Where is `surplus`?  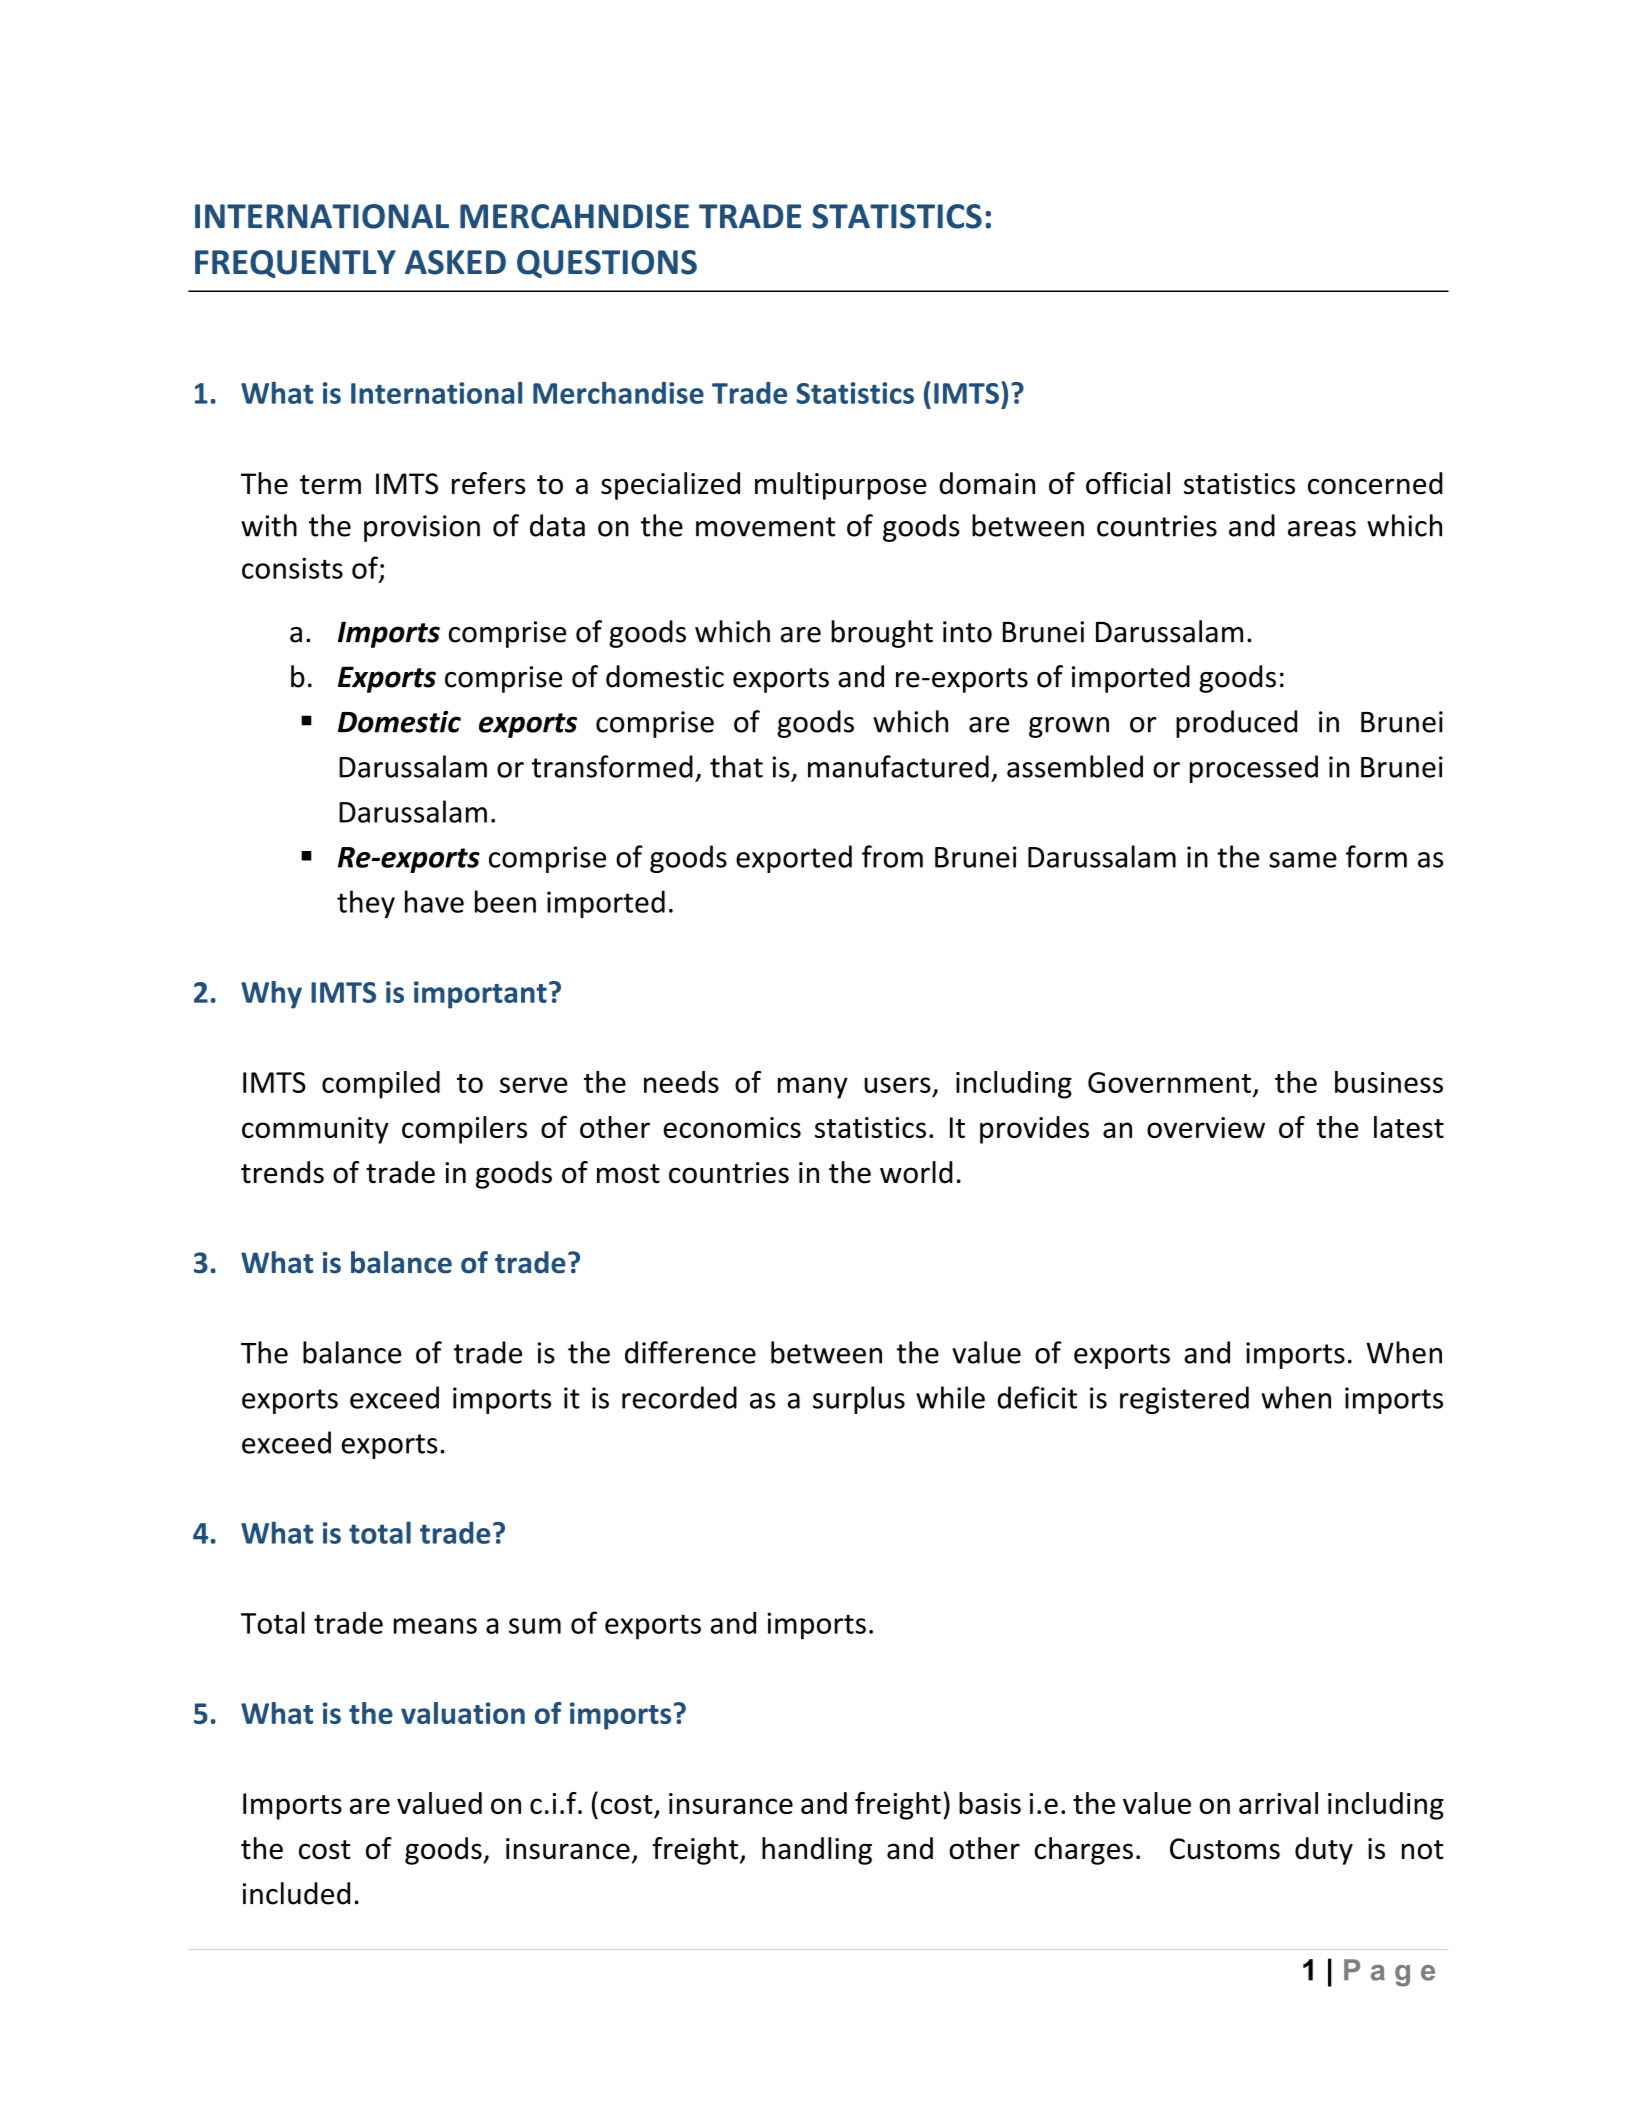
surplus is located at coordinates (859, 1400).
